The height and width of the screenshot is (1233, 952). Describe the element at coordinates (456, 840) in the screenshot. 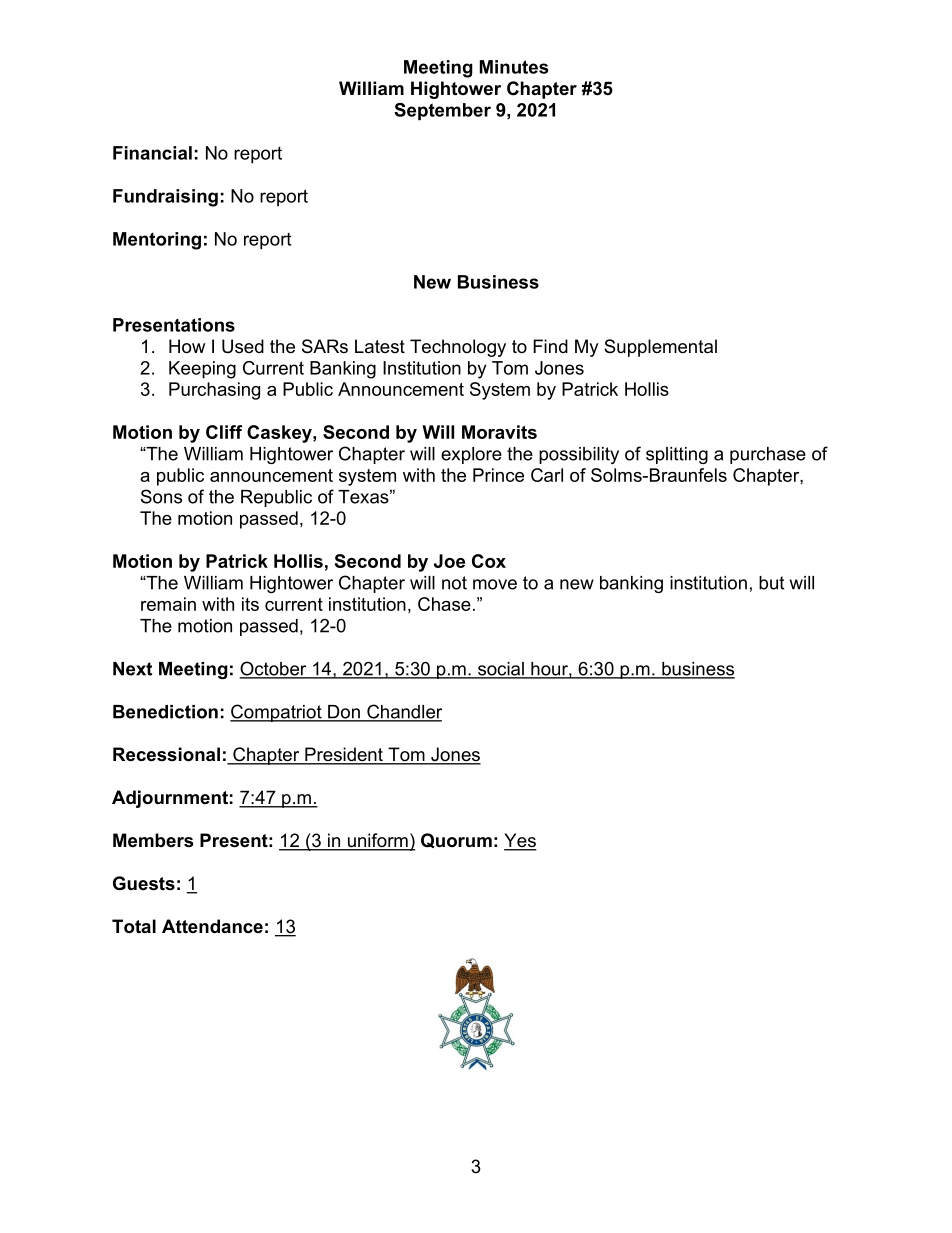

I see `Quorum` at that location.
